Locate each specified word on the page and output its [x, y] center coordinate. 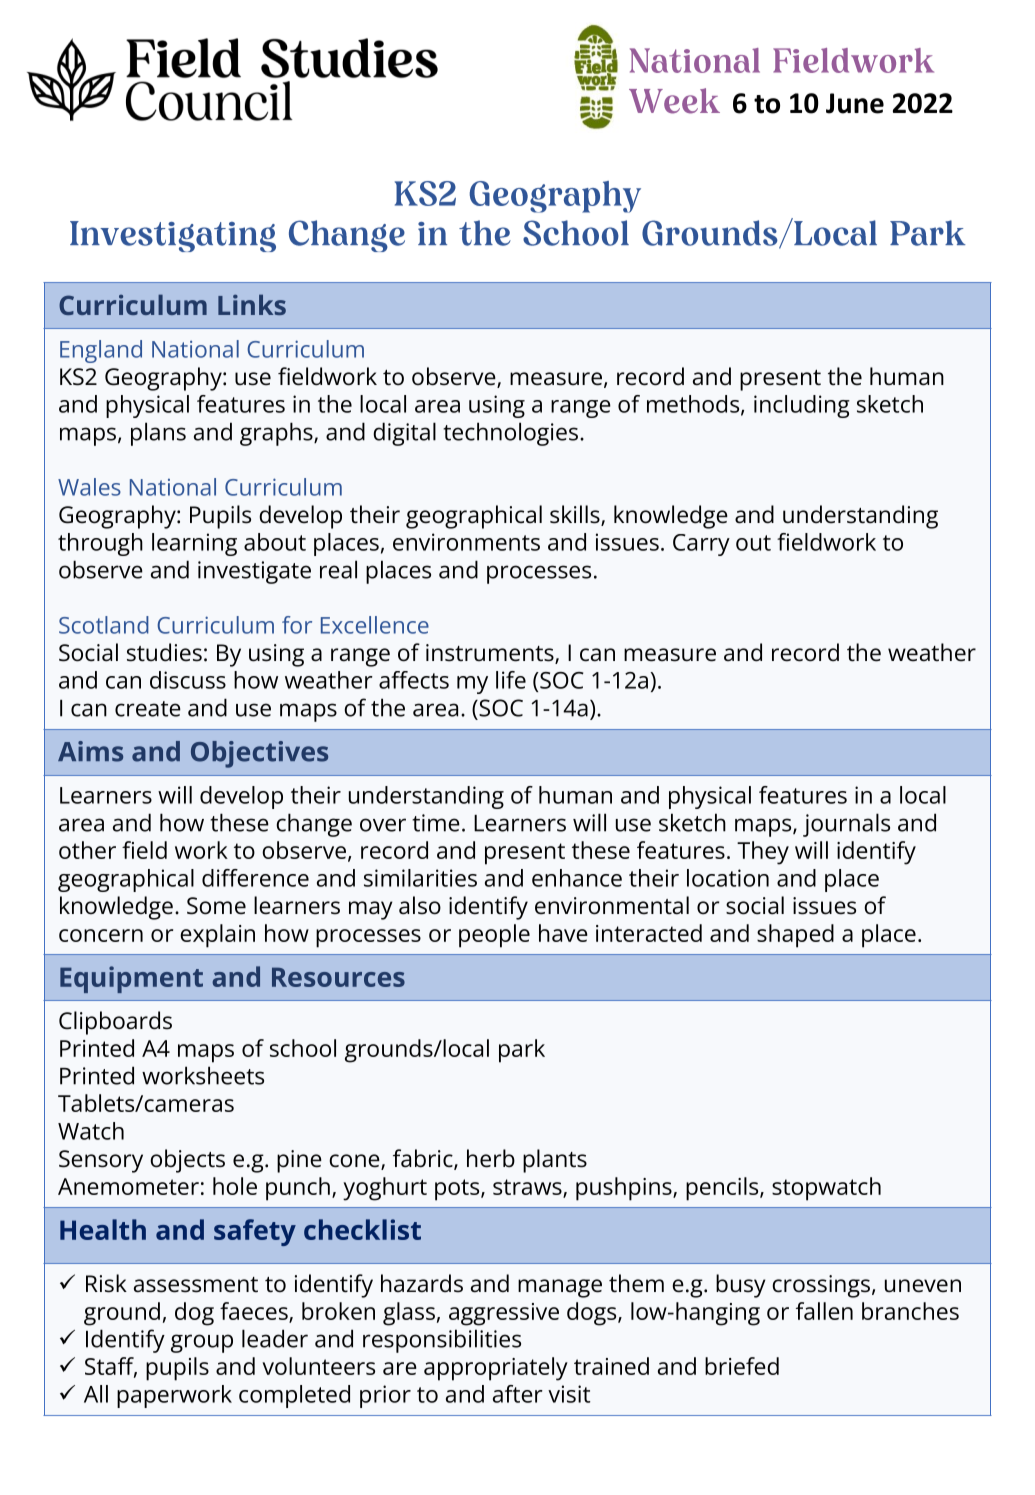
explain [217, 936]
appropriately [496, 1369]
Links [252, 304]
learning [194, 544]
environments [466, 542]
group [202, 1343]
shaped [795, 936]
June [855, 103]
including [802, 406]
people [494, 936]
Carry [701, 545]
